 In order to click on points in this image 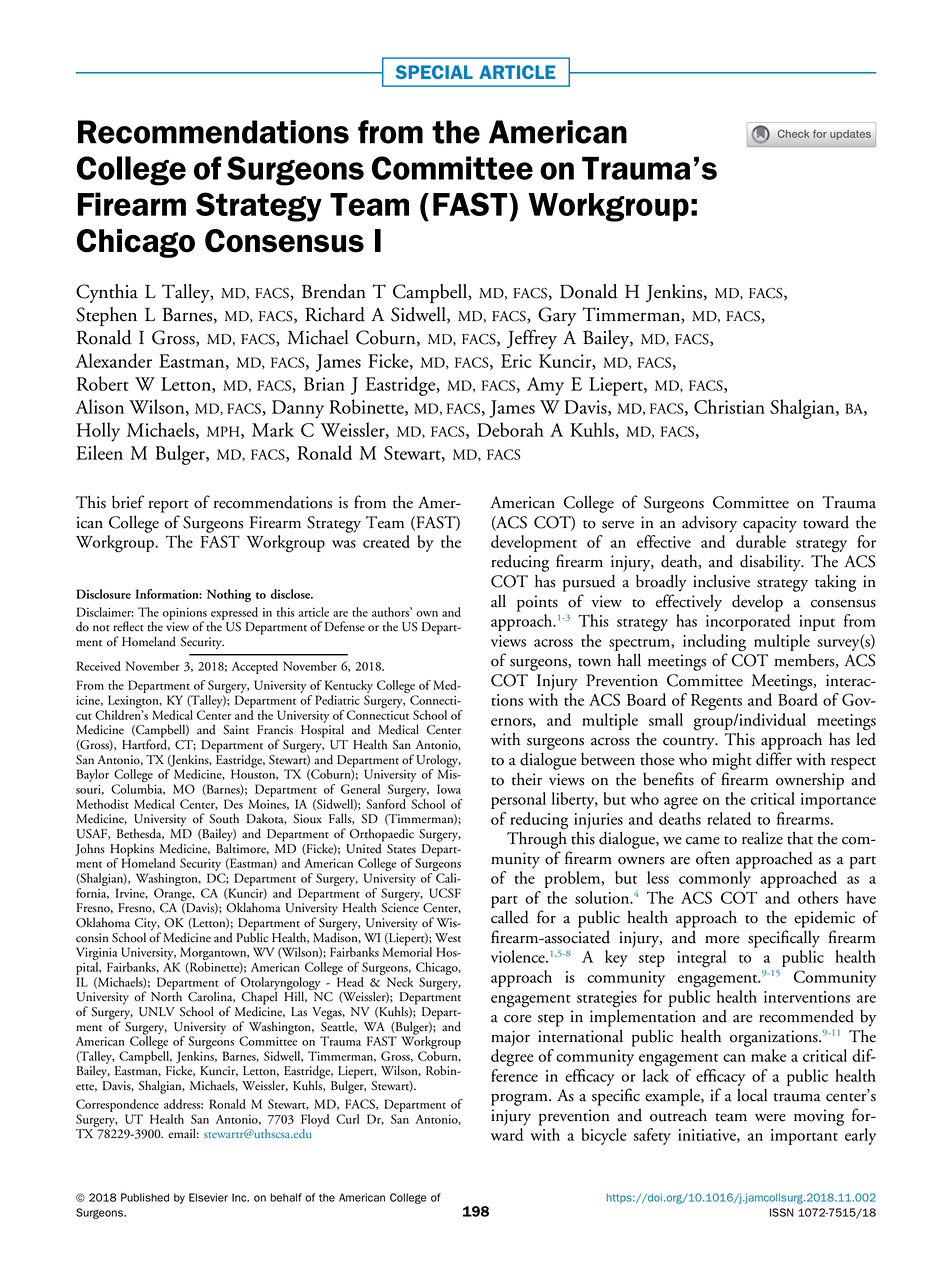, I will do `click(537, 603)`.
